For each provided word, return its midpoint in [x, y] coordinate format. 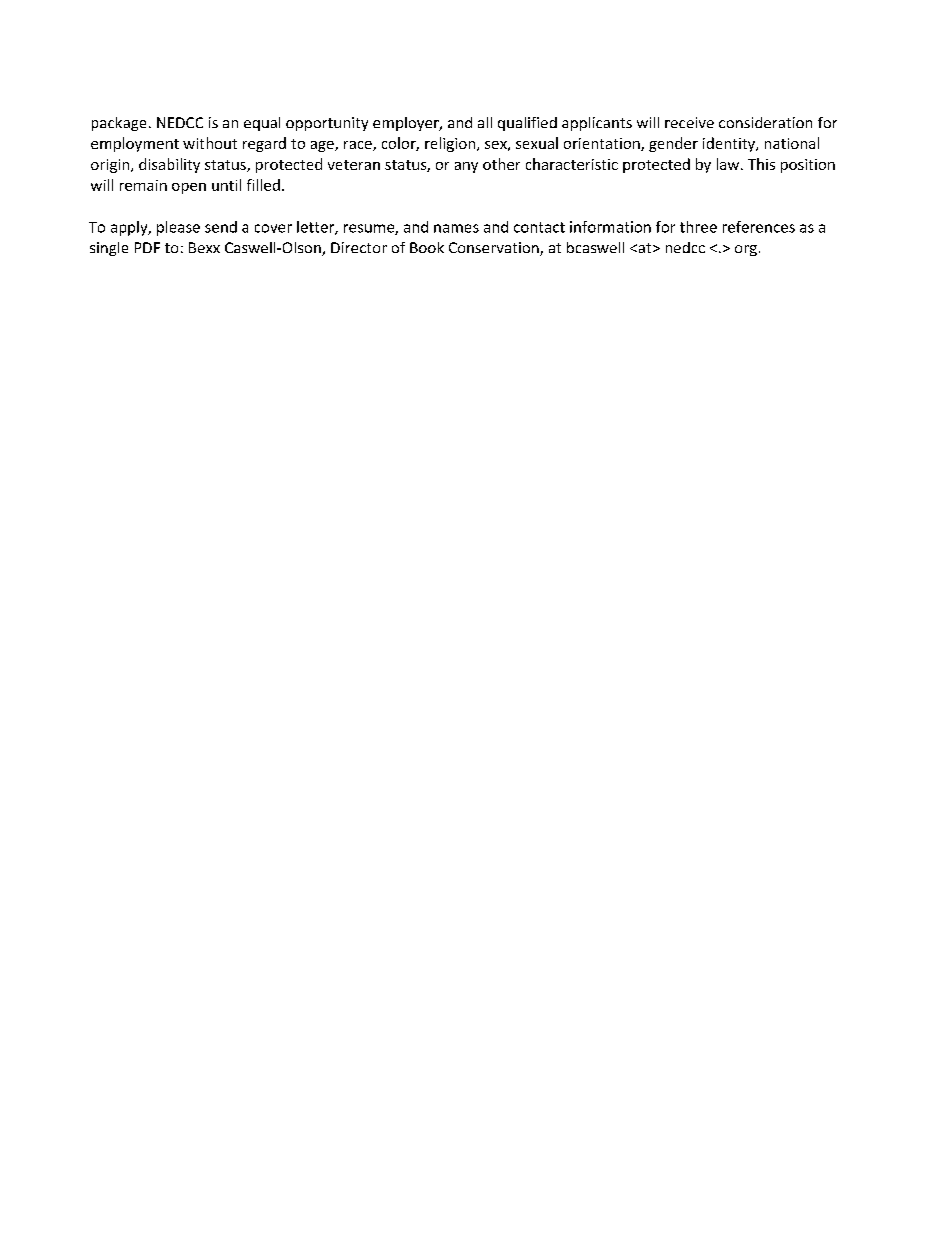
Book [427, 247]
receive [689, 122]
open [189, 188]
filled [263, 185]
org [746, 250]
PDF [147, 247]
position [808, 166]
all [485, 122]
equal [262, 124]
